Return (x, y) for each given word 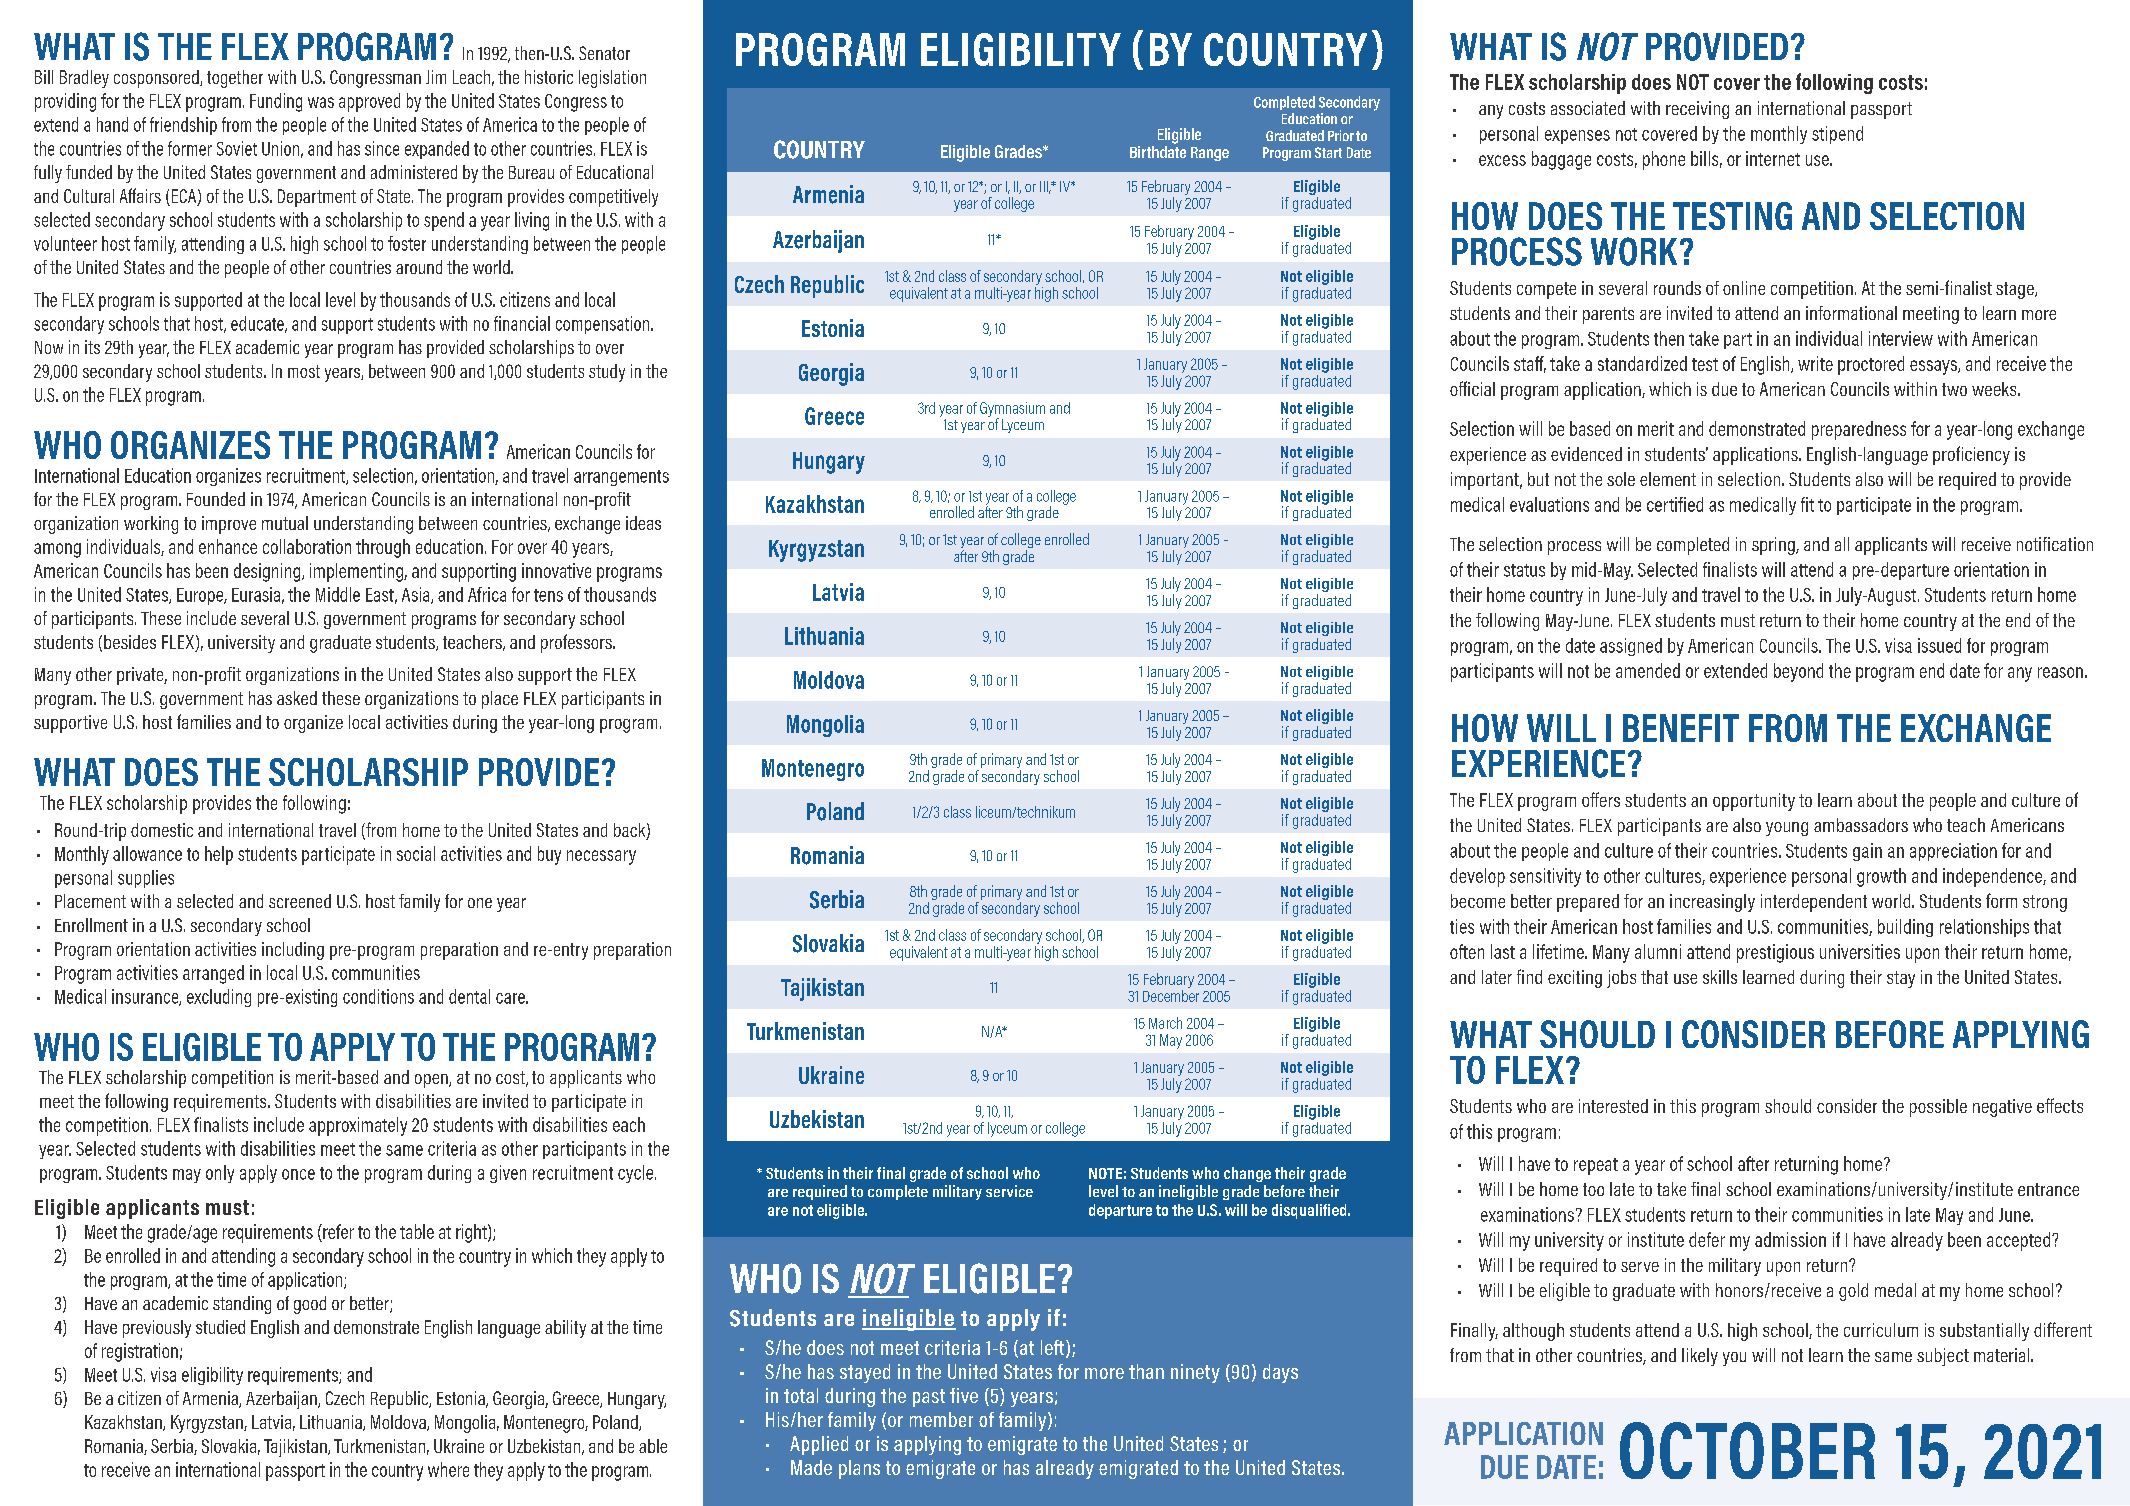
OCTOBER (1747, 1450)
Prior (1341, 135)
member (941, 1419)
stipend (1837, 135)
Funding (276, 102)
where (448, 1469)
